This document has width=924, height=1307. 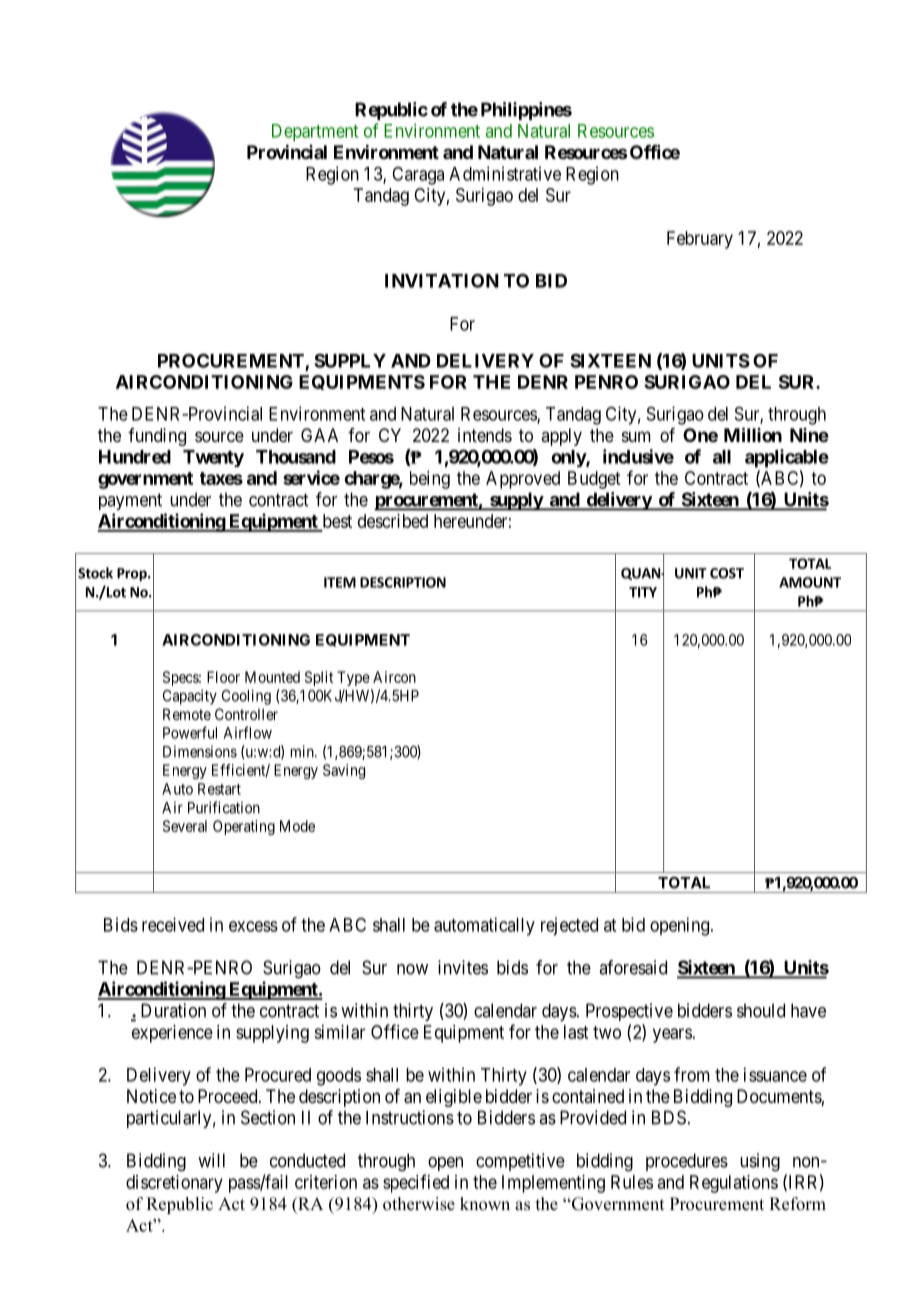 I want to click on Saving, so click(x=344, y=771).
